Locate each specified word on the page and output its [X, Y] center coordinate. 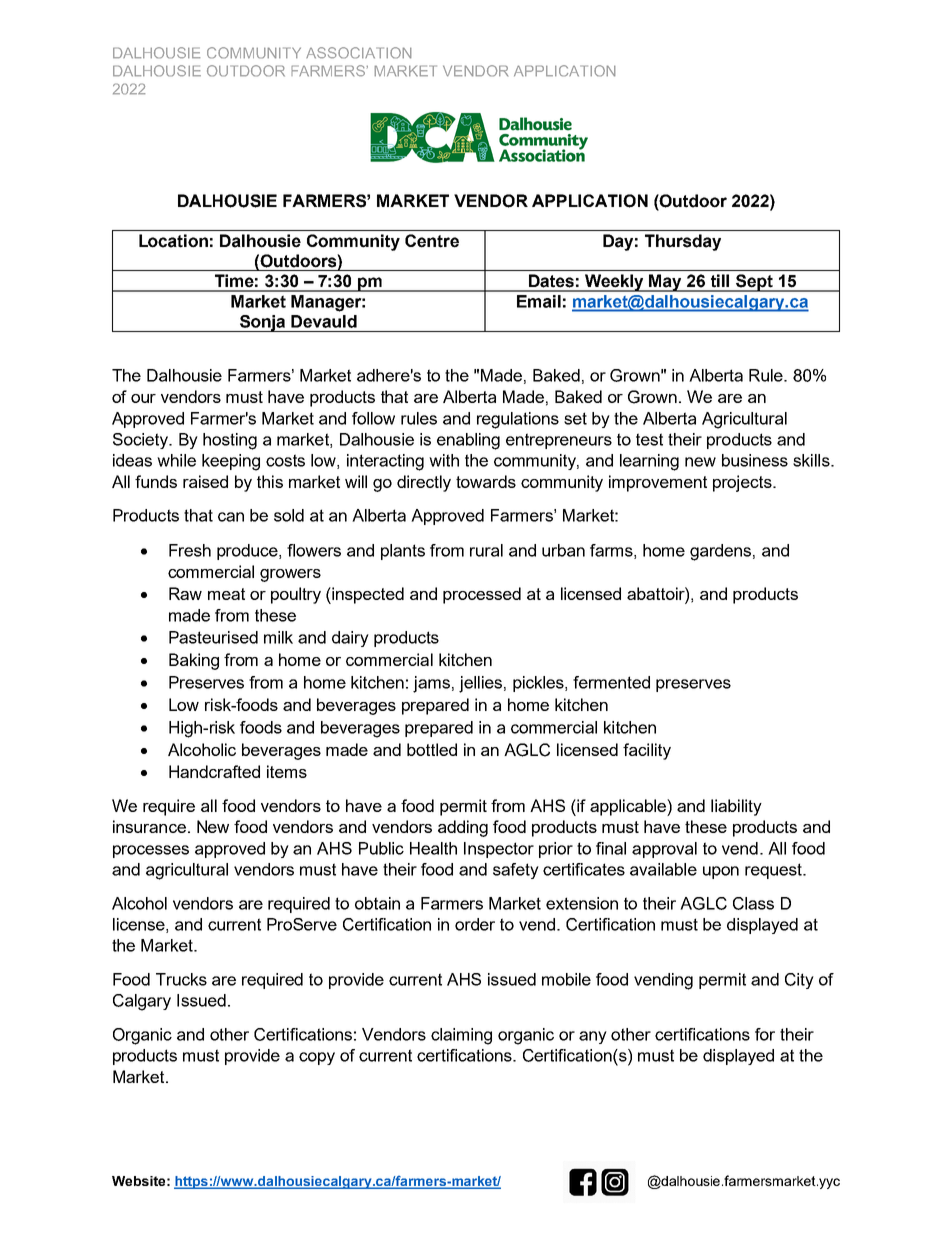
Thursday [683, 242]
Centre [432, 241]
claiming [461, 1036]
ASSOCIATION [359, 53]
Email [539, 301]
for [765, 1034]
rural [486, 550]
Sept [754, 283]
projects [743, 483]
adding [463, 828]
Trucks [181, 979]
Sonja [263, 323]
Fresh [190, 550]
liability [736, 807]
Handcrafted [214, 771]
